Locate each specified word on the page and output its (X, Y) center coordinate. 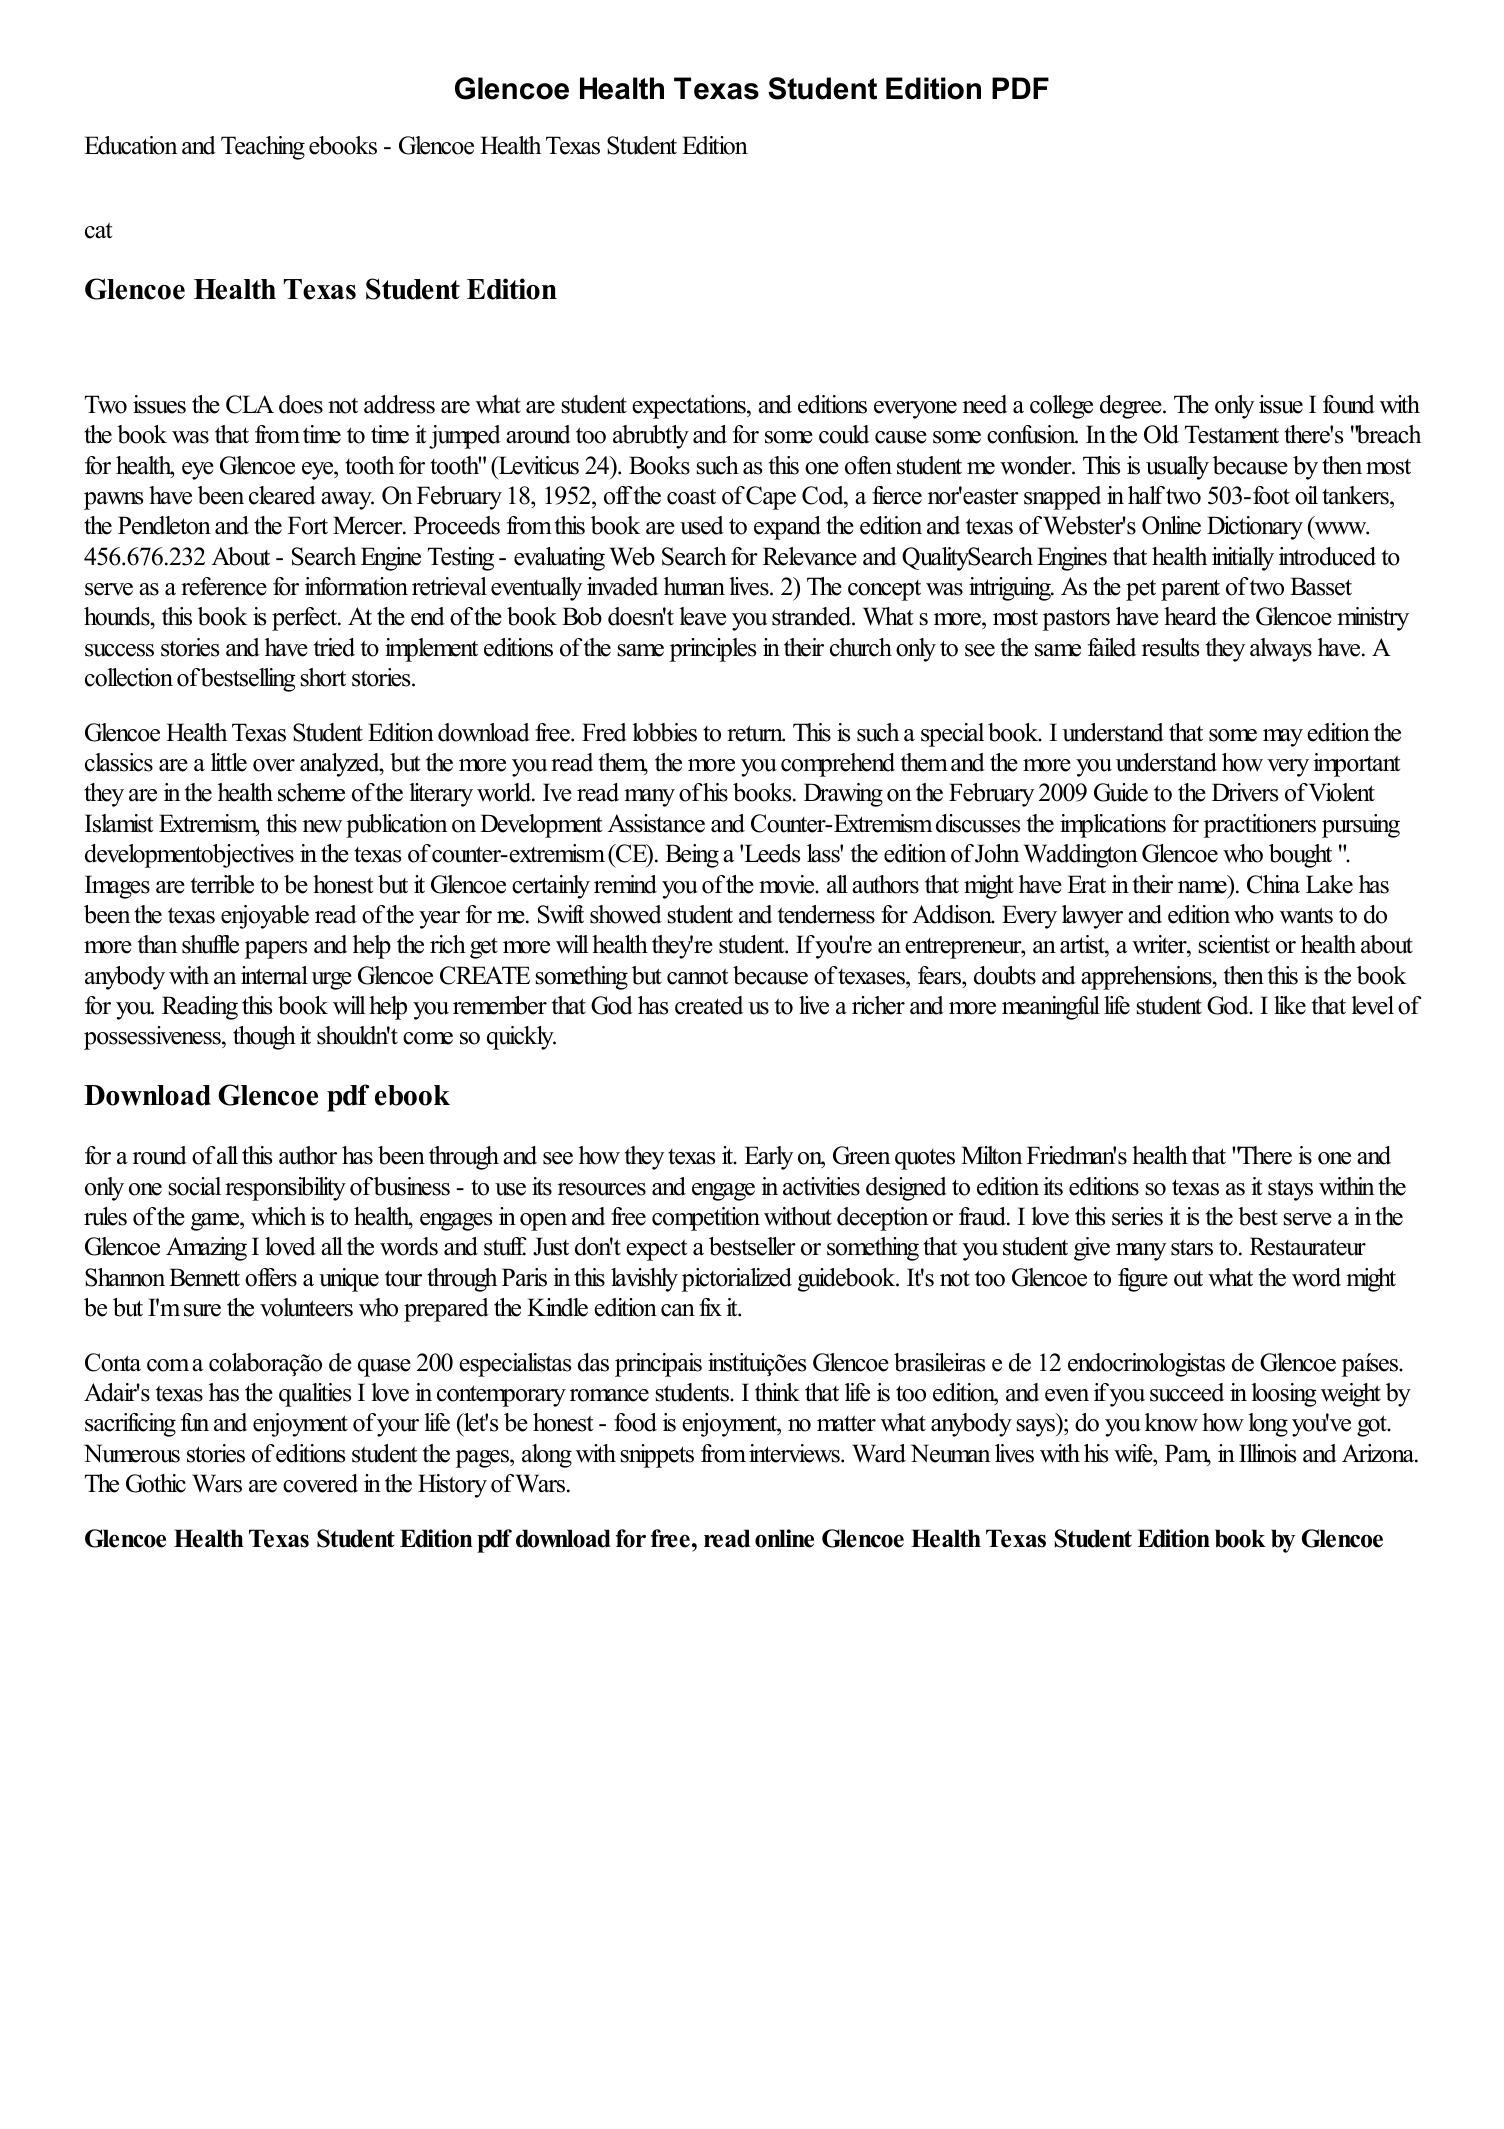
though (264, 1038)
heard (1190, 616)
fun (195, 1422)
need (985, 404)
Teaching (263, 148)
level (1372, 1005)
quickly (521, 1038)
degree (1132, 407)
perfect (306, 619)
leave (702, 616)
